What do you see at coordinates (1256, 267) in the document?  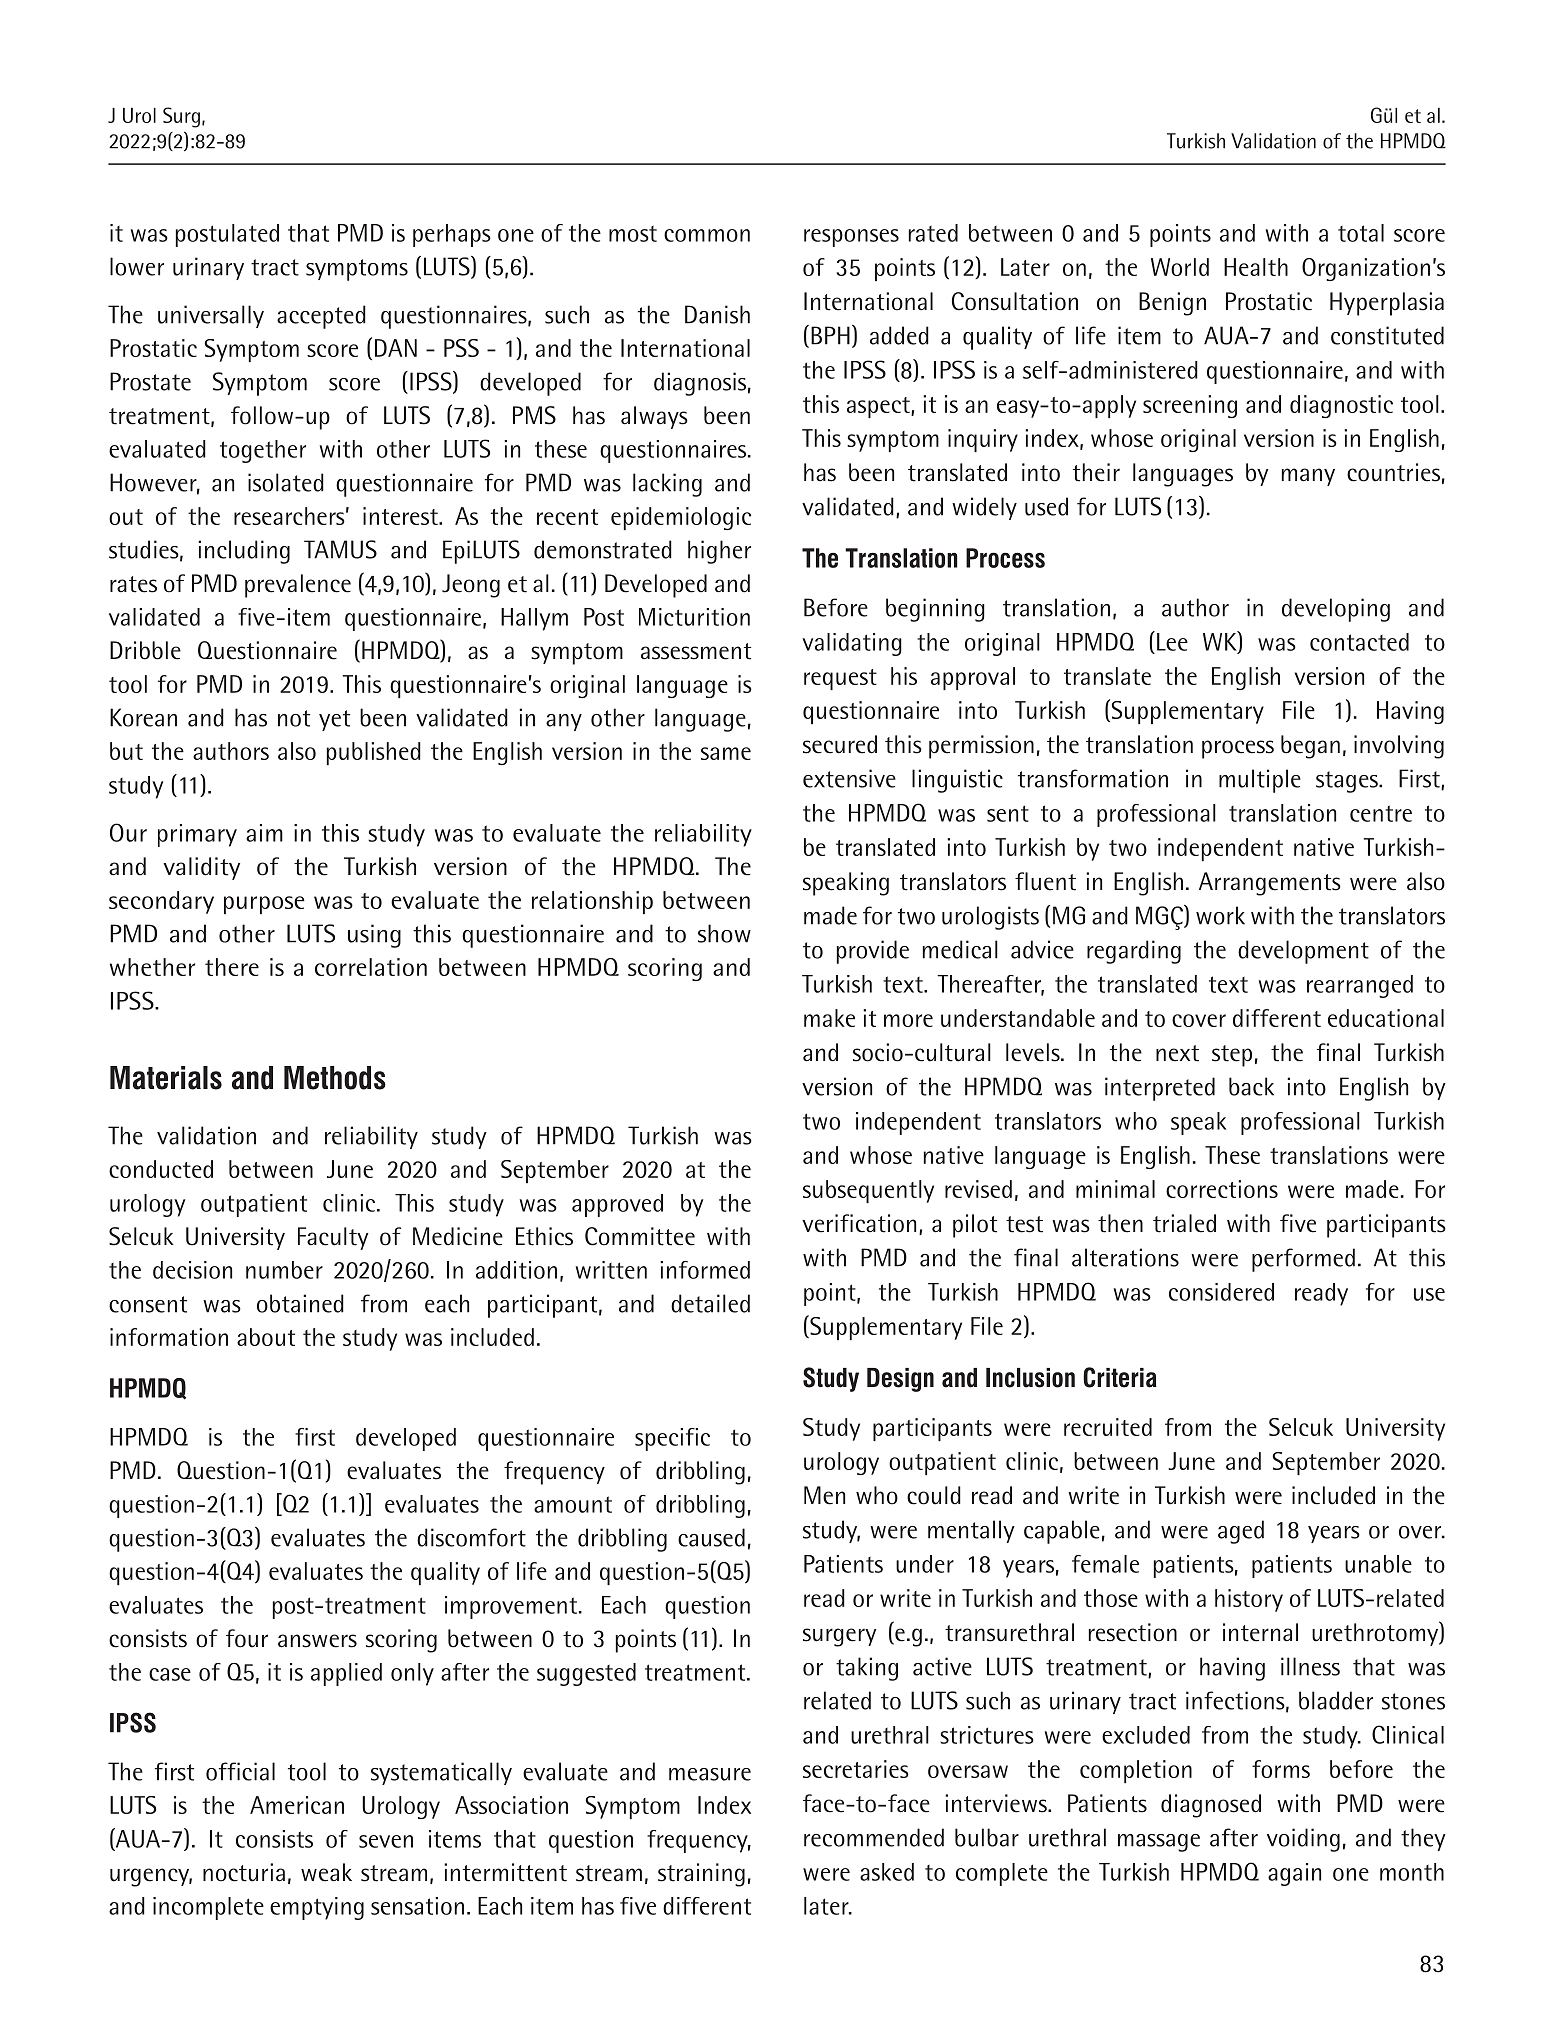 I see `Health` at bounding box center [1256, 267].
